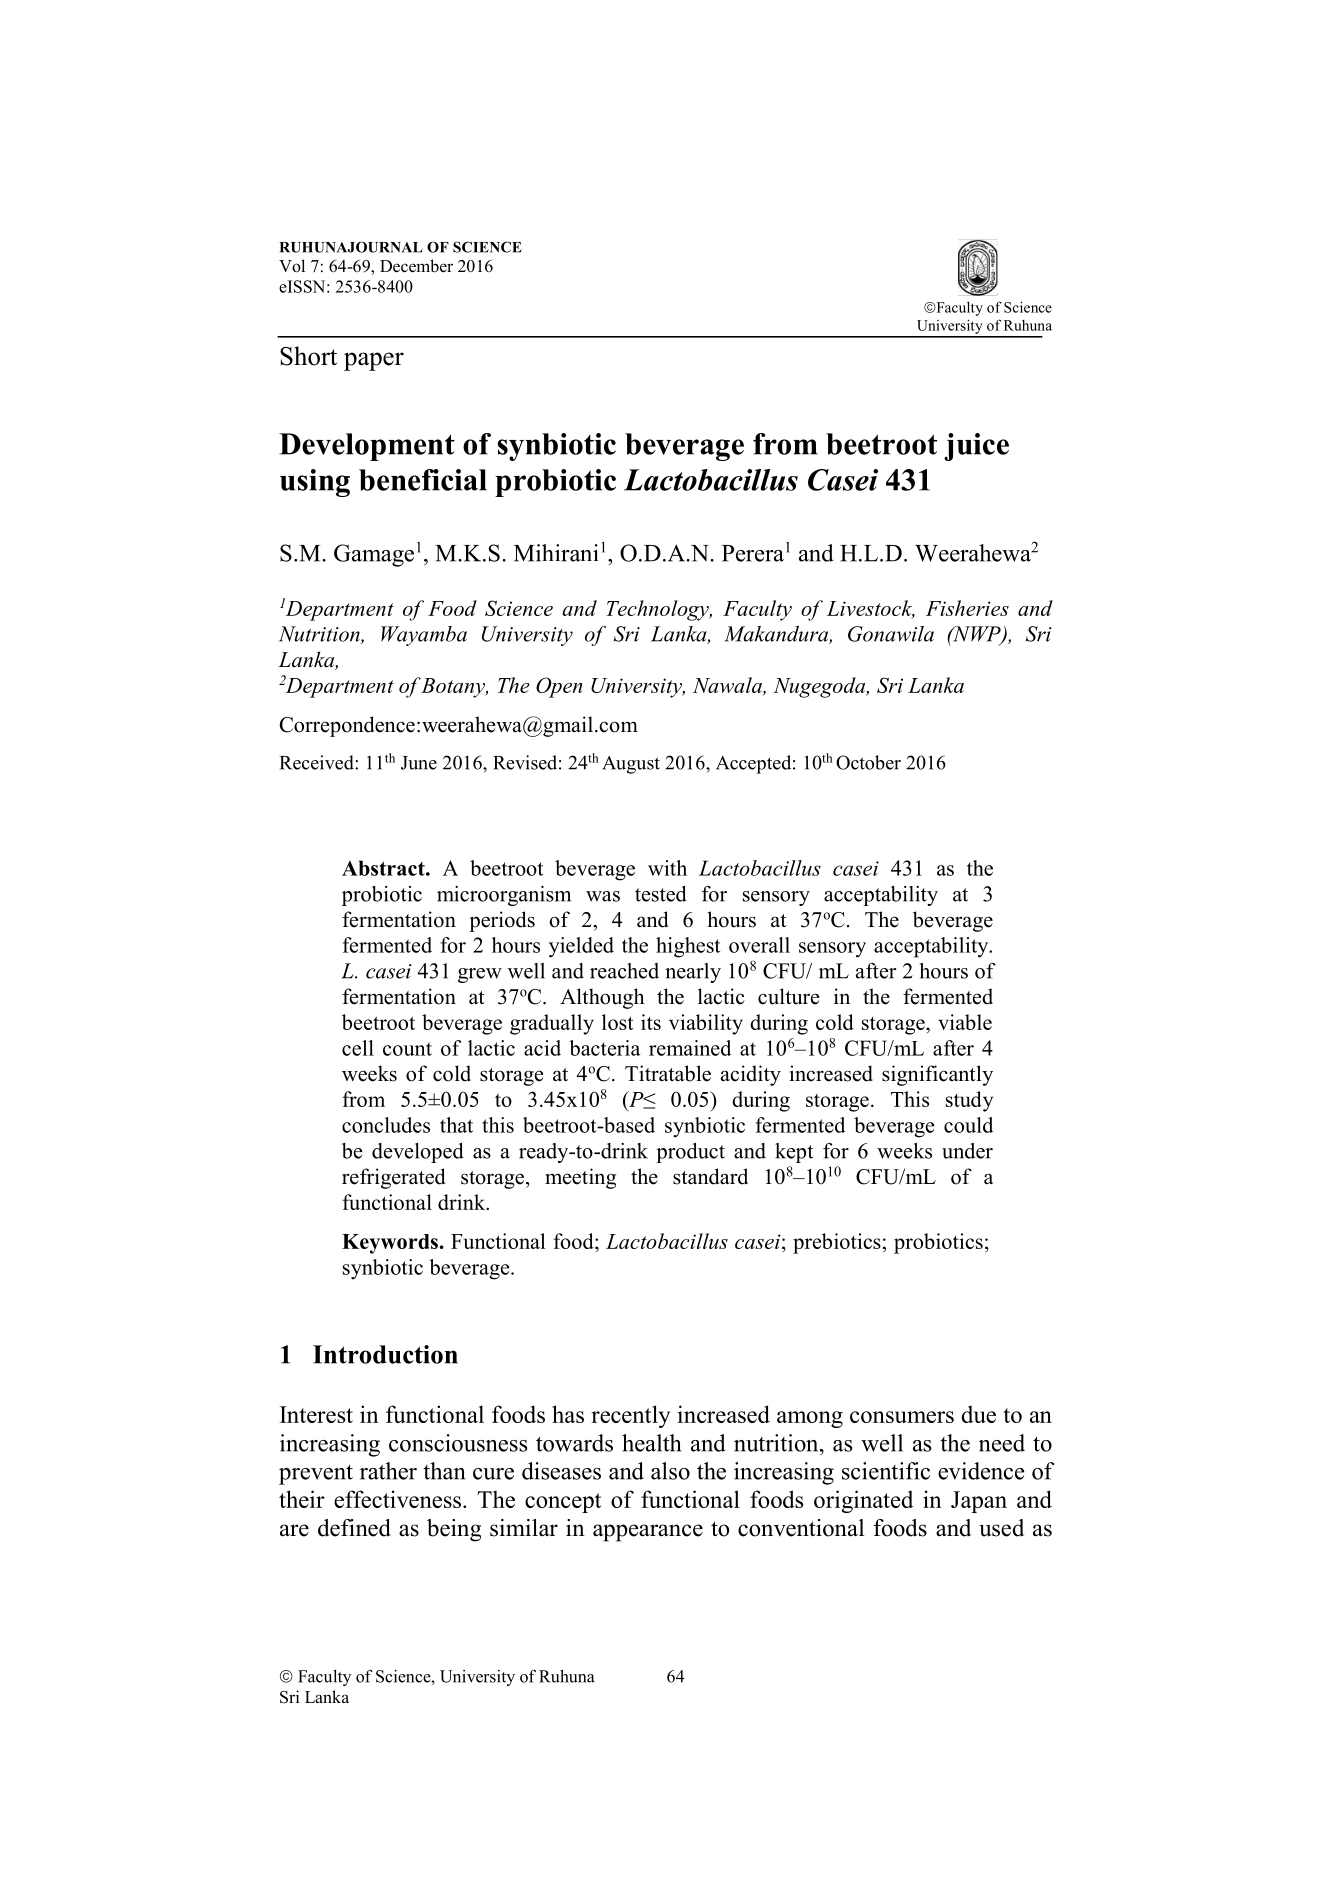 This document has width=1331, height=1883. Describe the element at coordinates (670, 1471) in the document. I see `also` at that location.
